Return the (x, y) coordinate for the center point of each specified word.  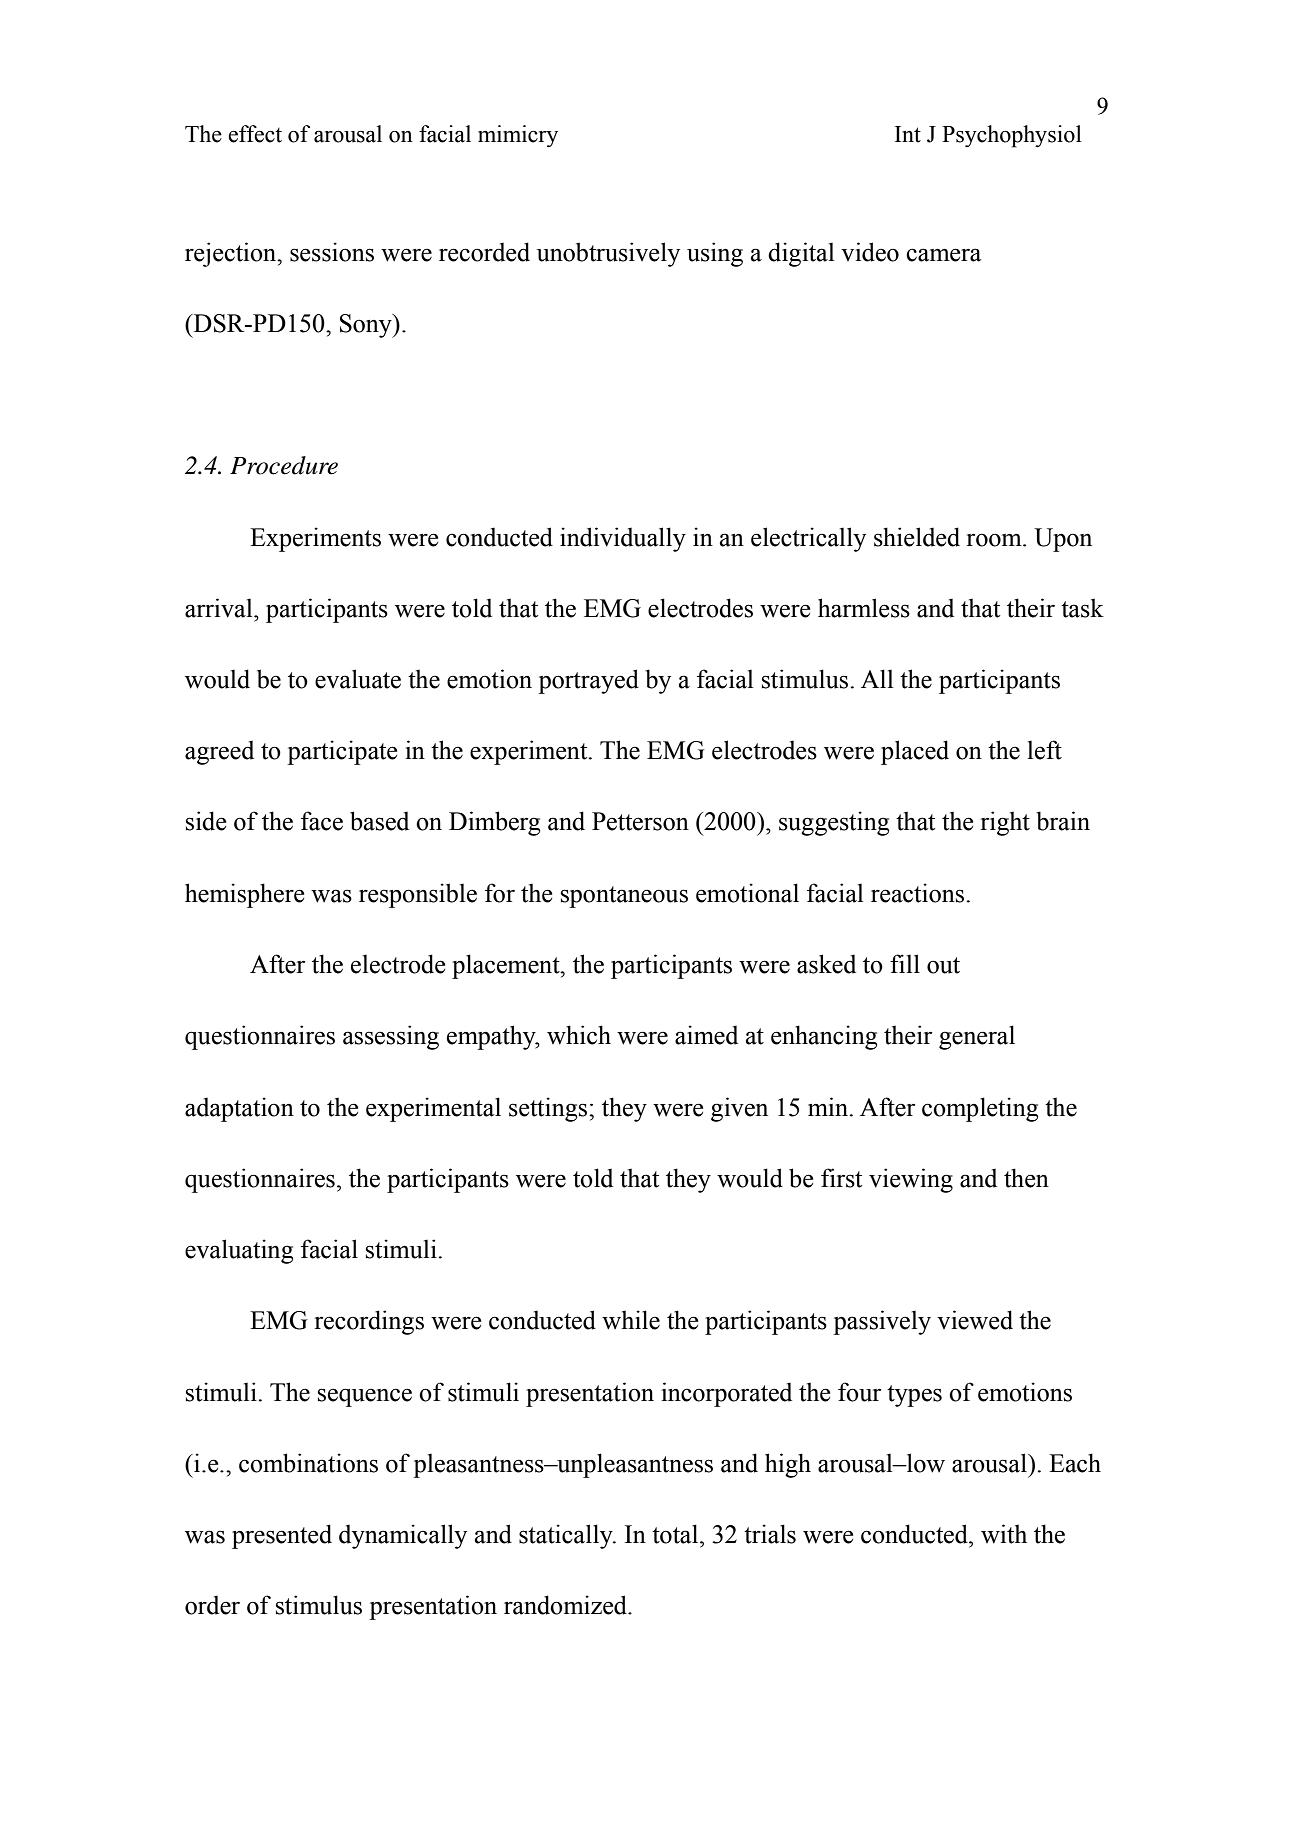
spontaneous (624, 897)
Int (908, 134)
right (1005, 823)
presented (282, 1536)
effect (255, 134)
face (322, 821)
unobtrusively (608, 254)
